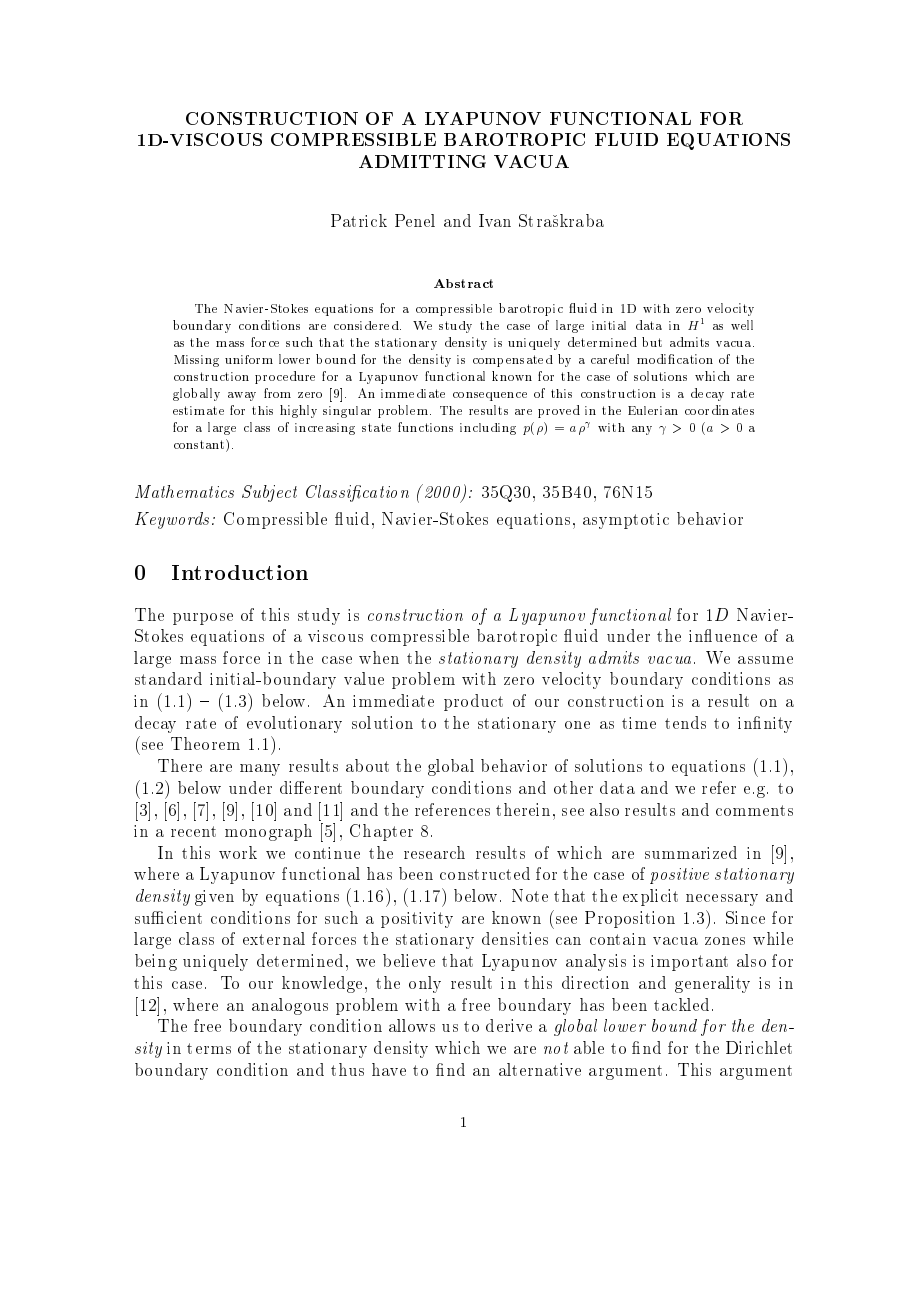 Image resolution: width=924 pixels, height=1308 pixels. Describe the element at coordinates (685, 722) in the screenshot. I see `tends` at that location.
